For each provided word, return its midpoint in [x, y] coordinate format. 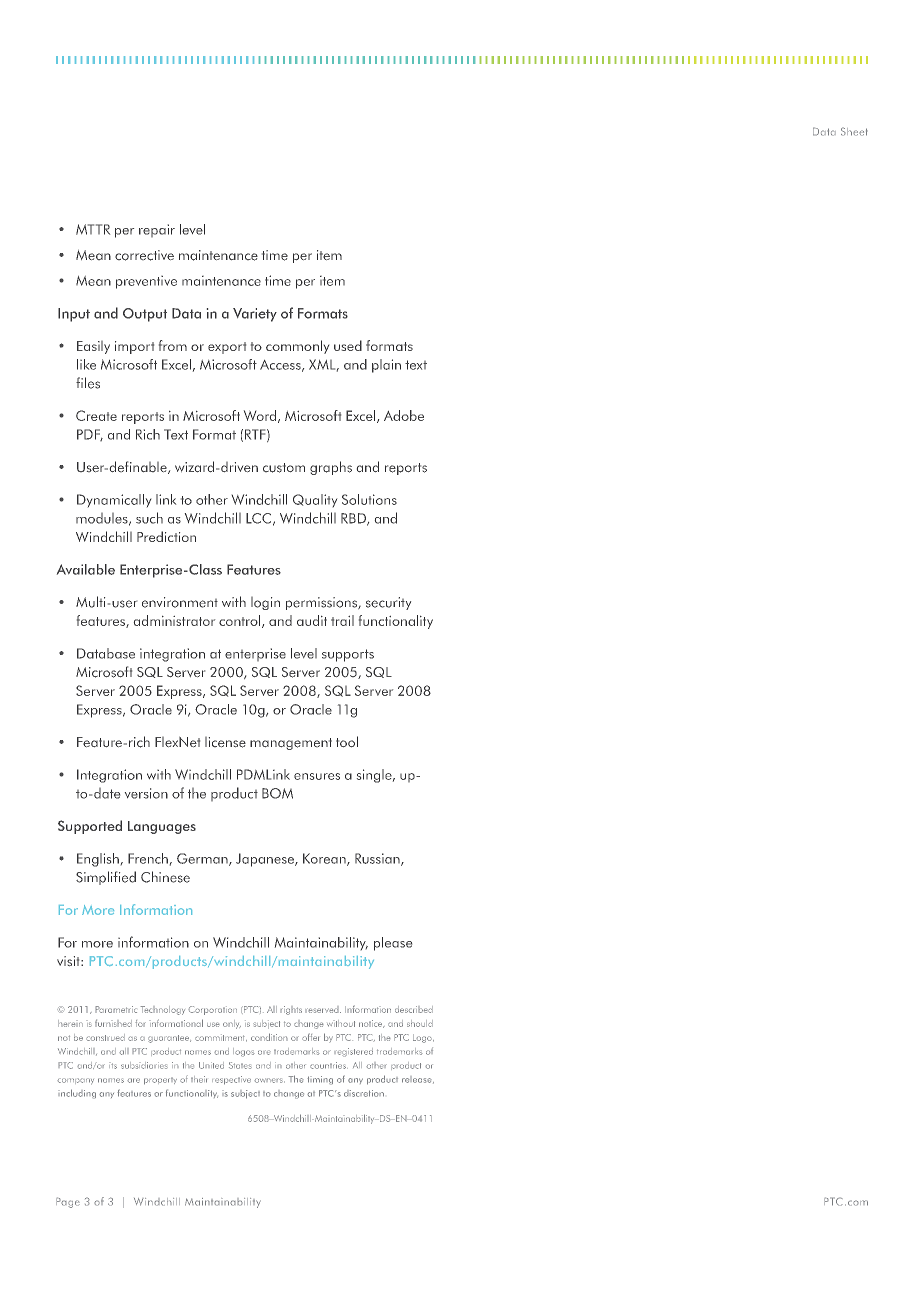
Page [68, 1202]
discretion [364, 1093]
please [393, 944]
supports [348, 655]
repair [157, 230]
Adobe [404, 415]
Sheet [854, 131]
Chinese [165, 877]
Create [96, 415]
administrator [174, 620]
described [414, 1009]
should [420, 1023]
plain [386, 366]
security [388, 603]
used [348, 345]
